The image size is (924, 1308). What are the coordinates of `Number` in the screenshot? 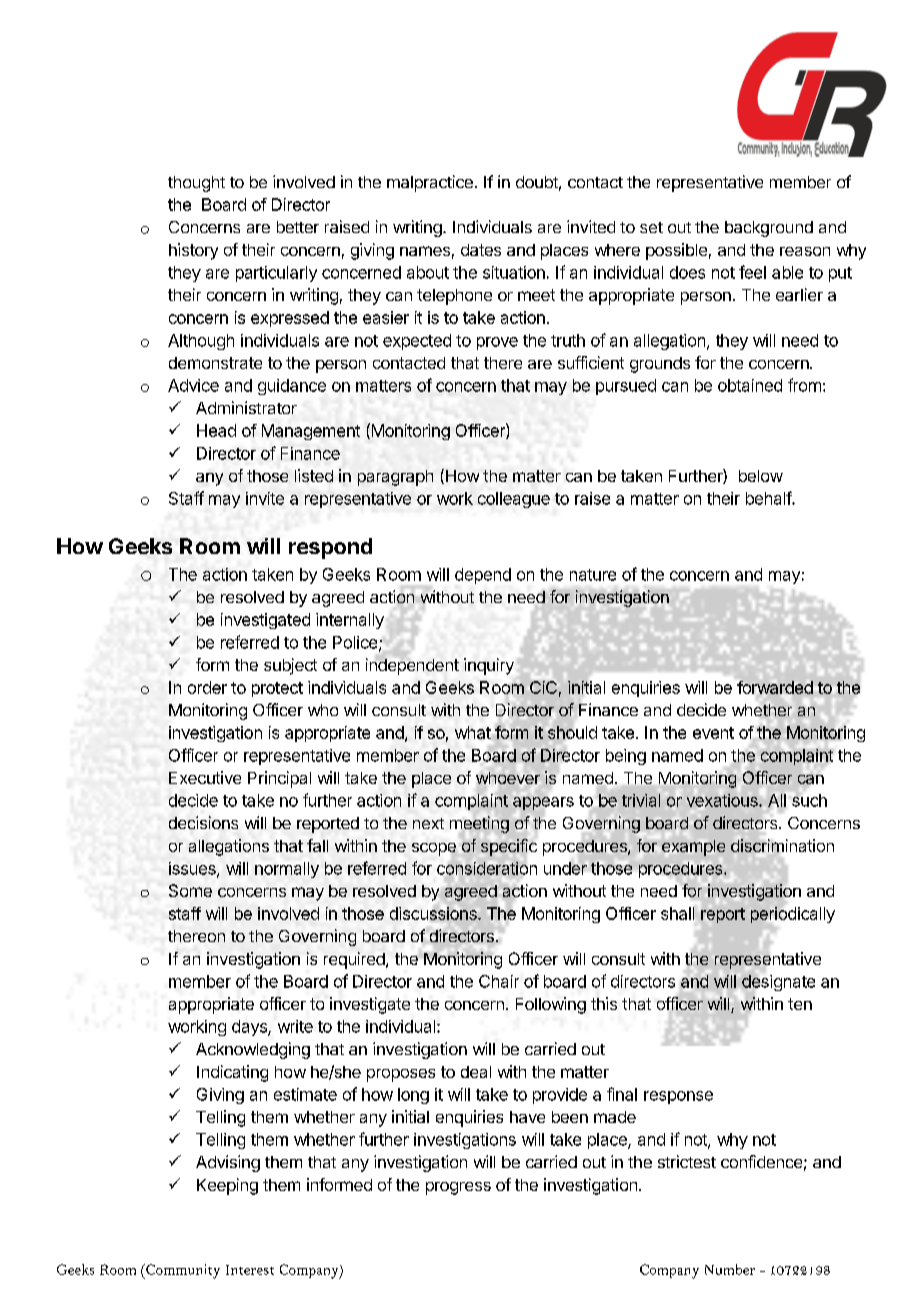 It's located at (730, 1269).
